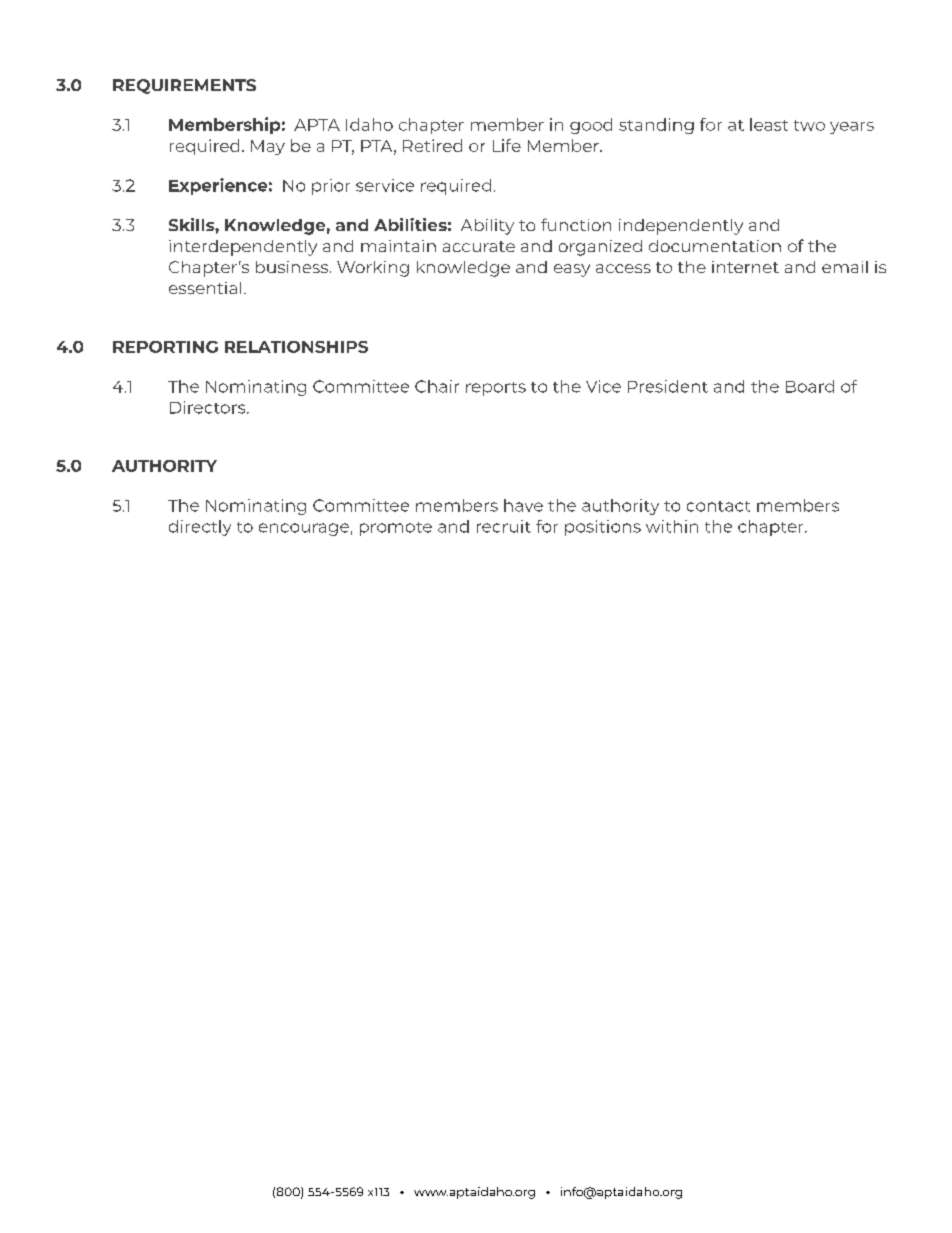 The image size is (952, 1233). Describe the element at coordinates (504, 526) in the screenshot. I see `recruit` at that location.
